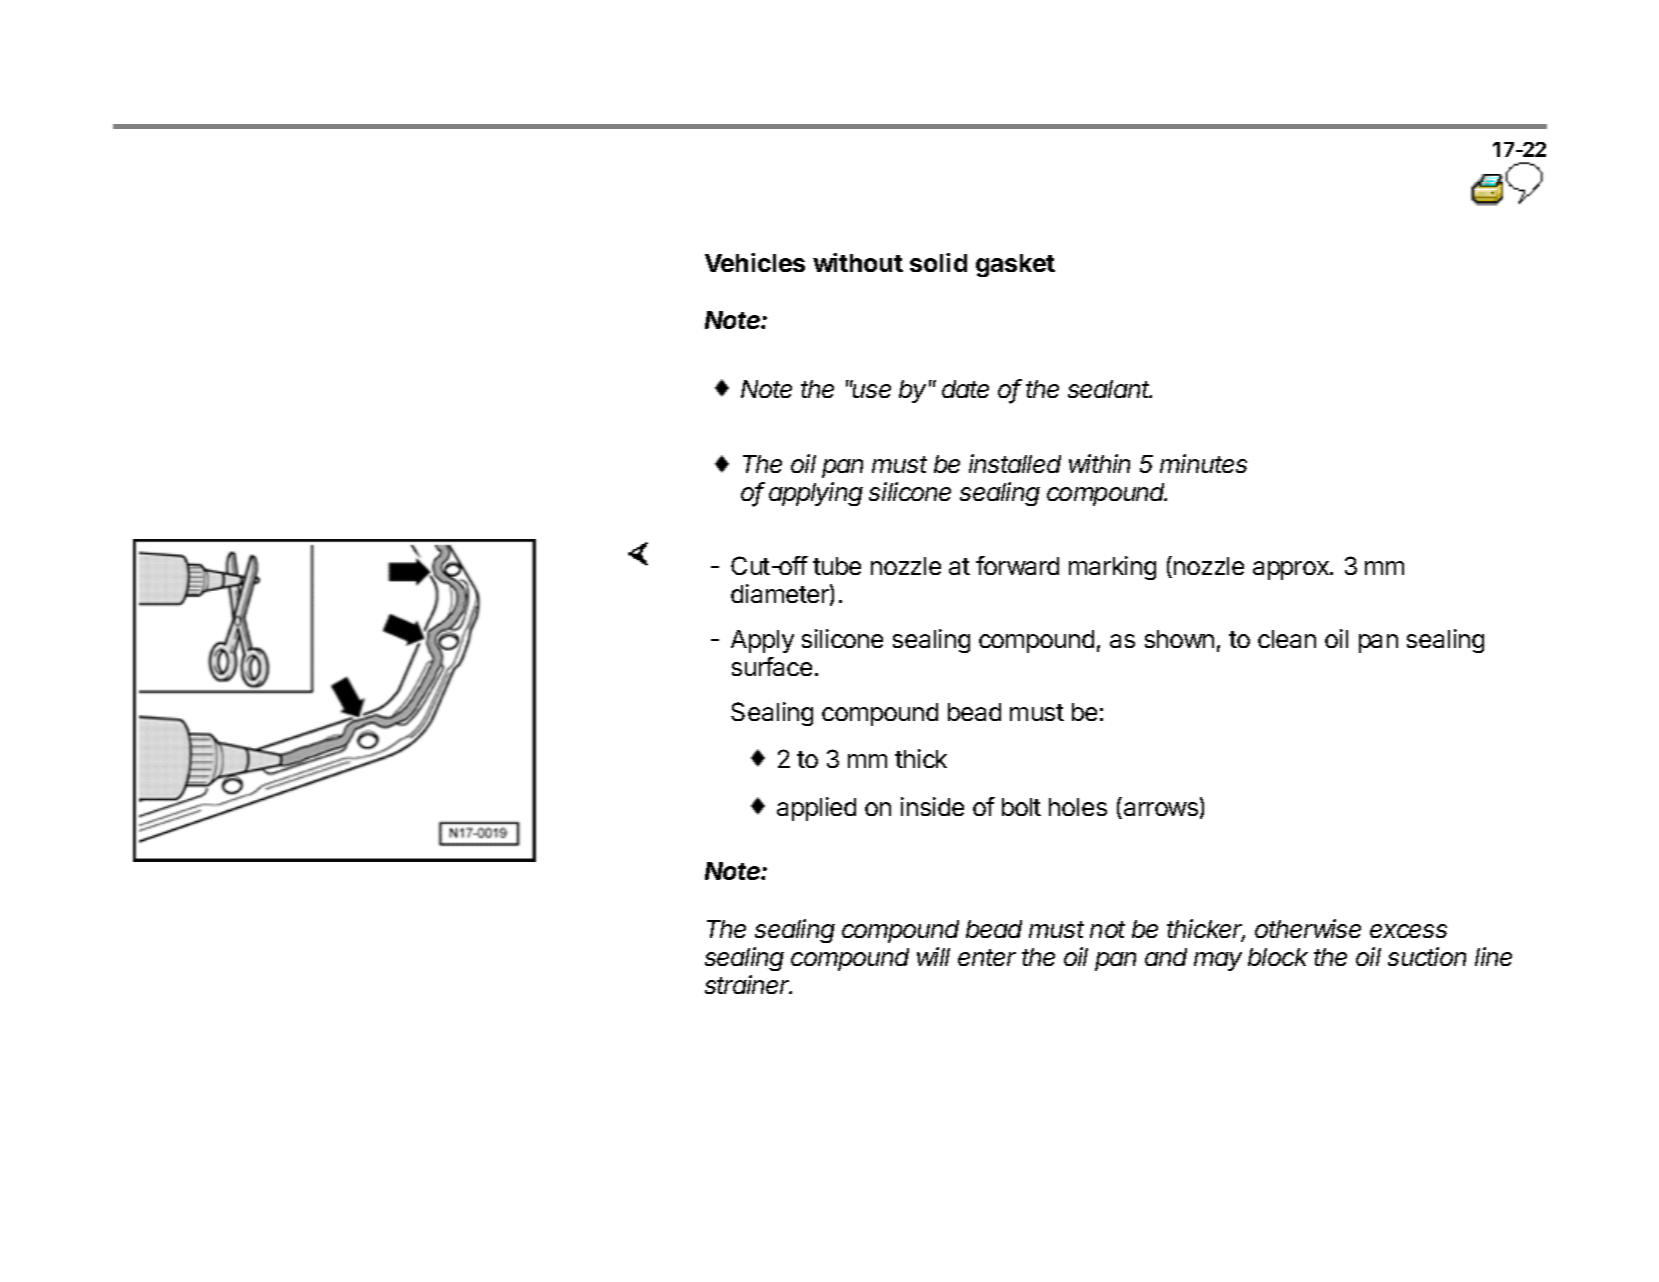 The width and height of the screenshot is (1659, 1282). I want to click on holes, so click(1078, 807).
